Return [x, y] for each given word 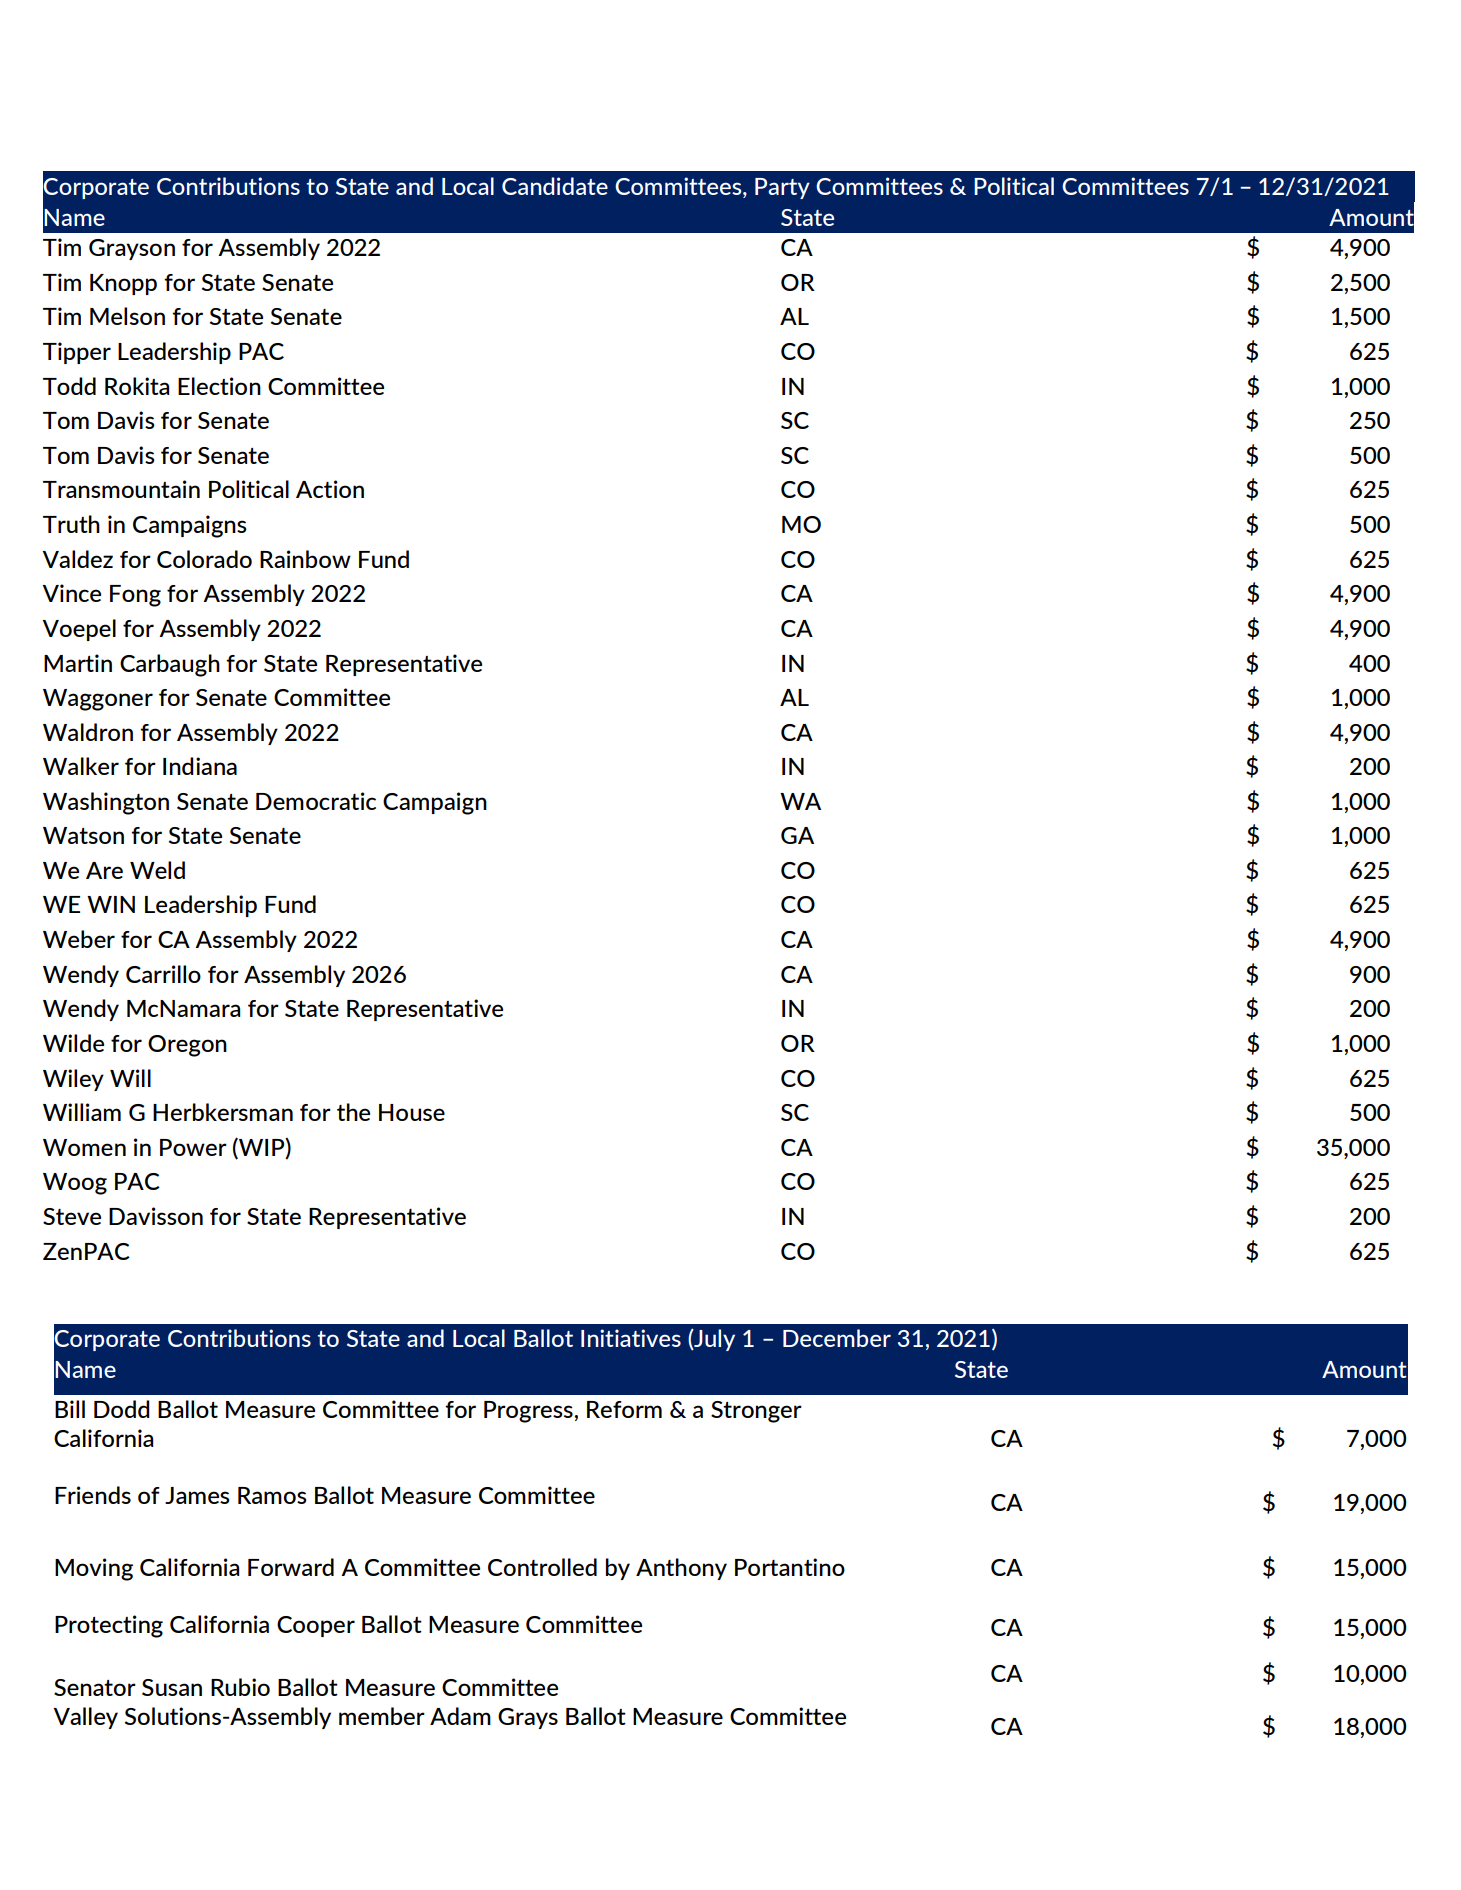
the [353, 1112]
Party [782, 188]
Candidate [555, 186]
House [412, 1112]
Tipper [77, 353]
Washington [106, 803]
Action [330, 489]
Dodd [122, 1409]
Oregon [187, 1046]
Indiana [200, 766]
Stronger [756, 1412]
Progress [529, 1412]
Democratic [316, 801]
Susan [172, 1687]
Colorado [204, 559]
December [837, 1338]
